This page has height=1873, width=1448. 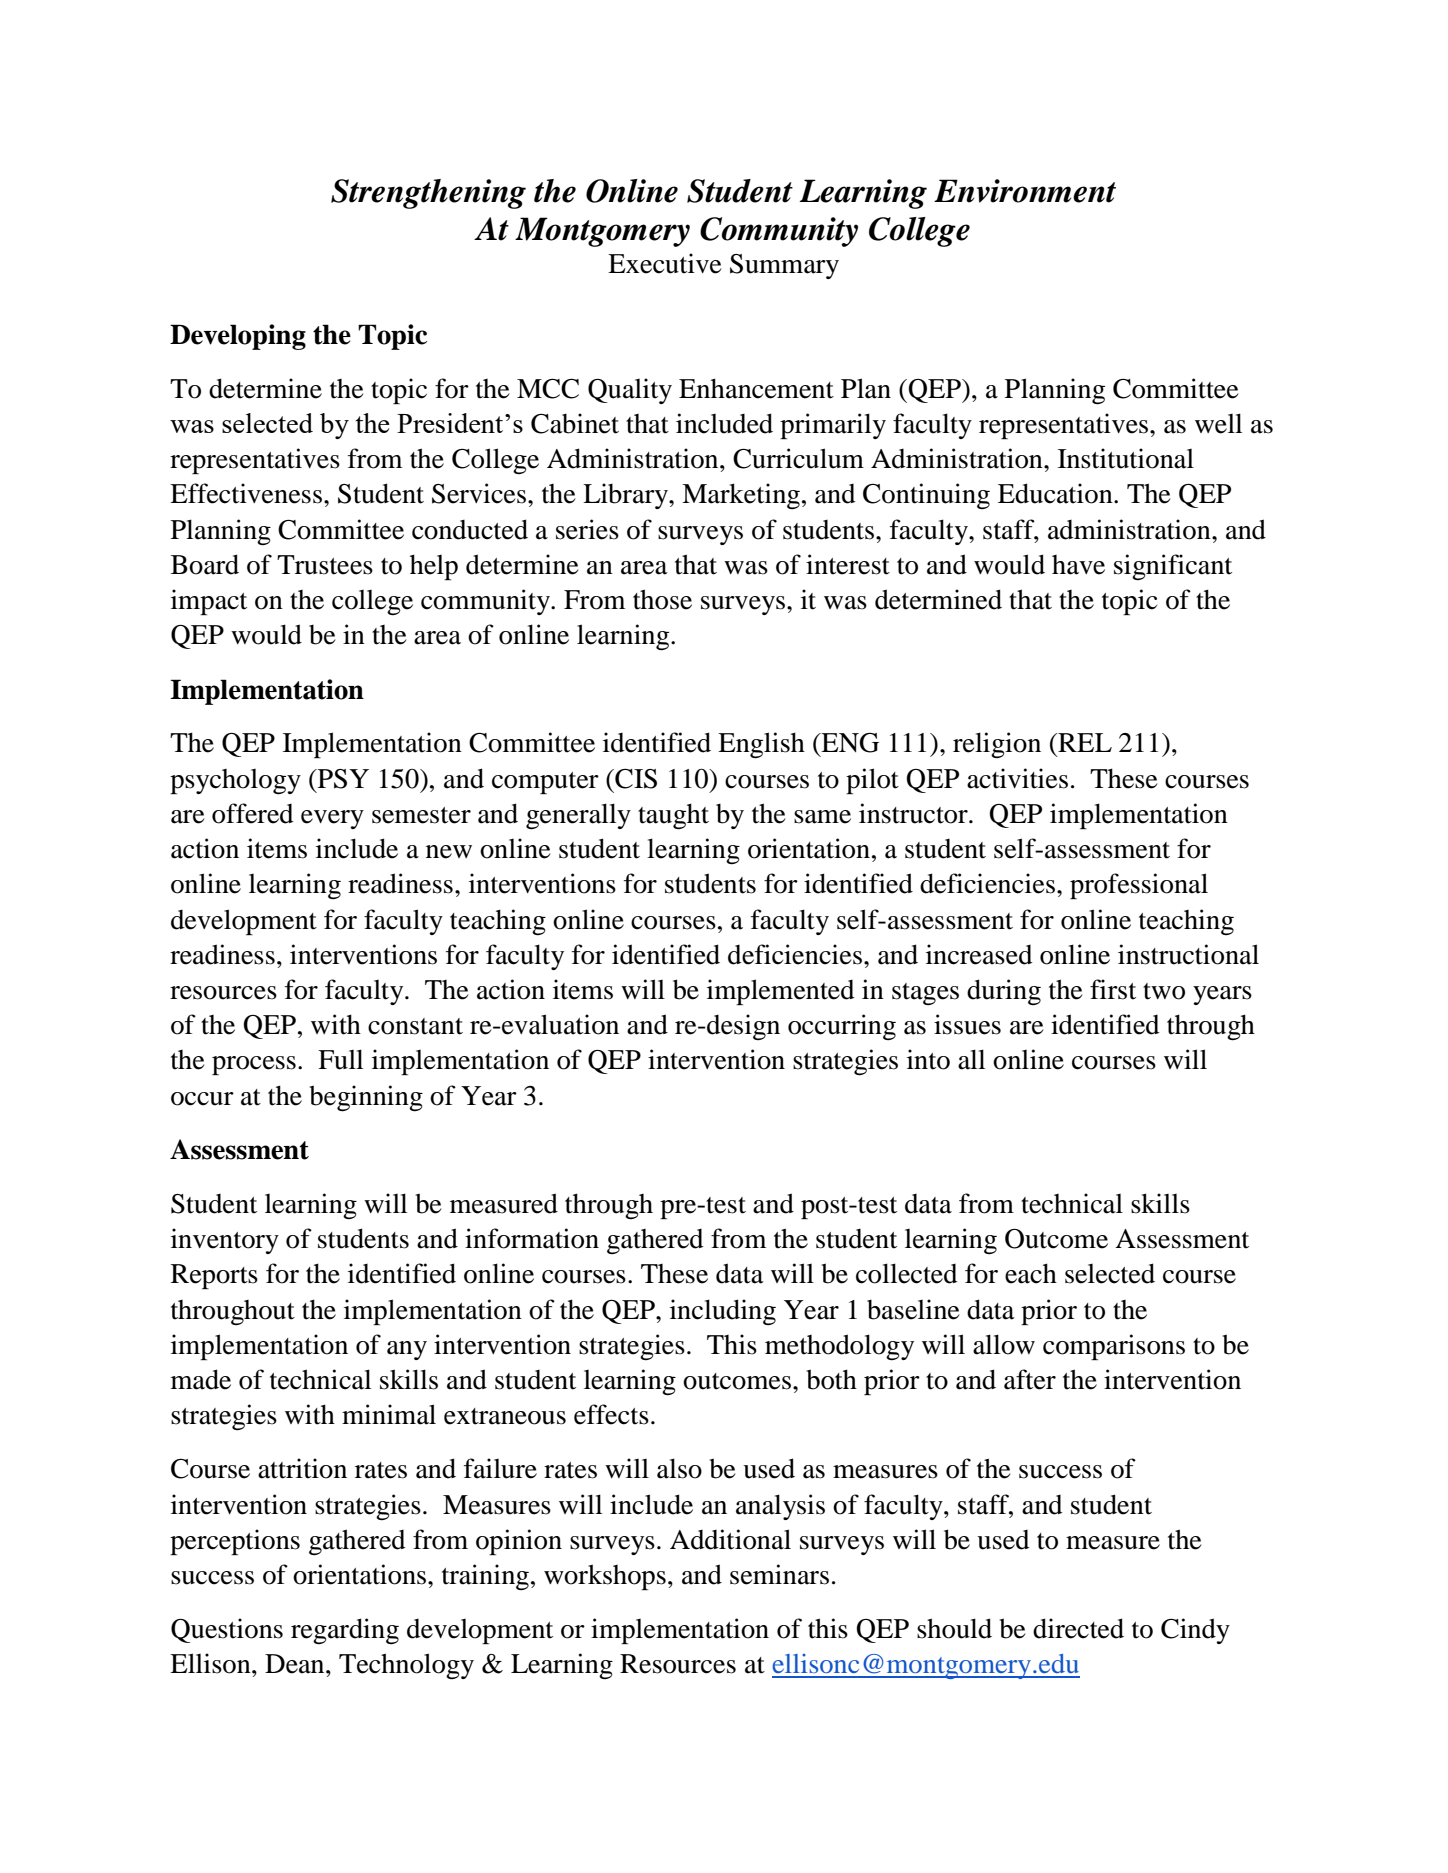 I want to click on seminars, so click(x=779, y=1574).
